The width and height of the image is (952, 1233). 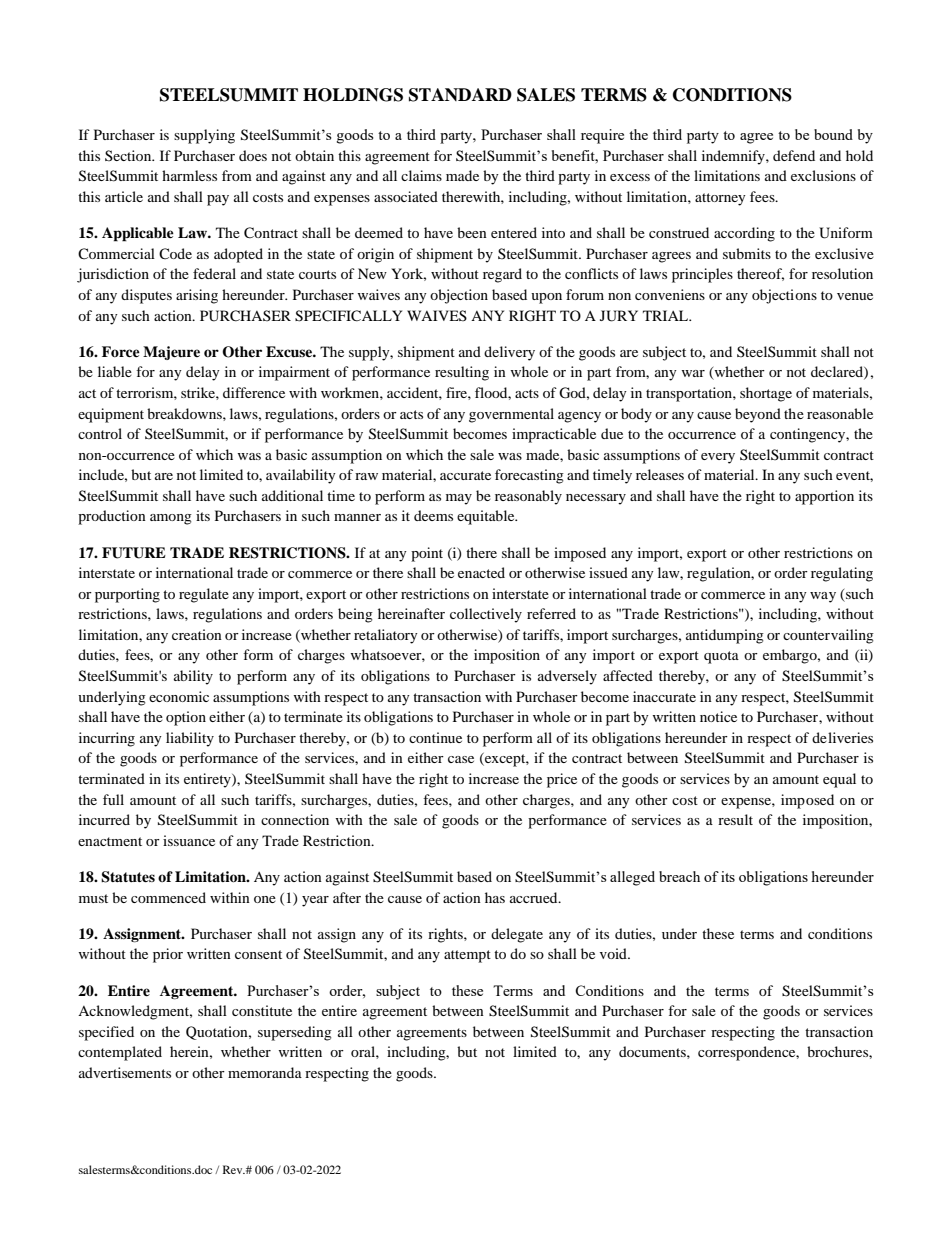 What do you see at coordinates (794, 155) in the image?
I see `defend` at bounding box center [794, 155].
